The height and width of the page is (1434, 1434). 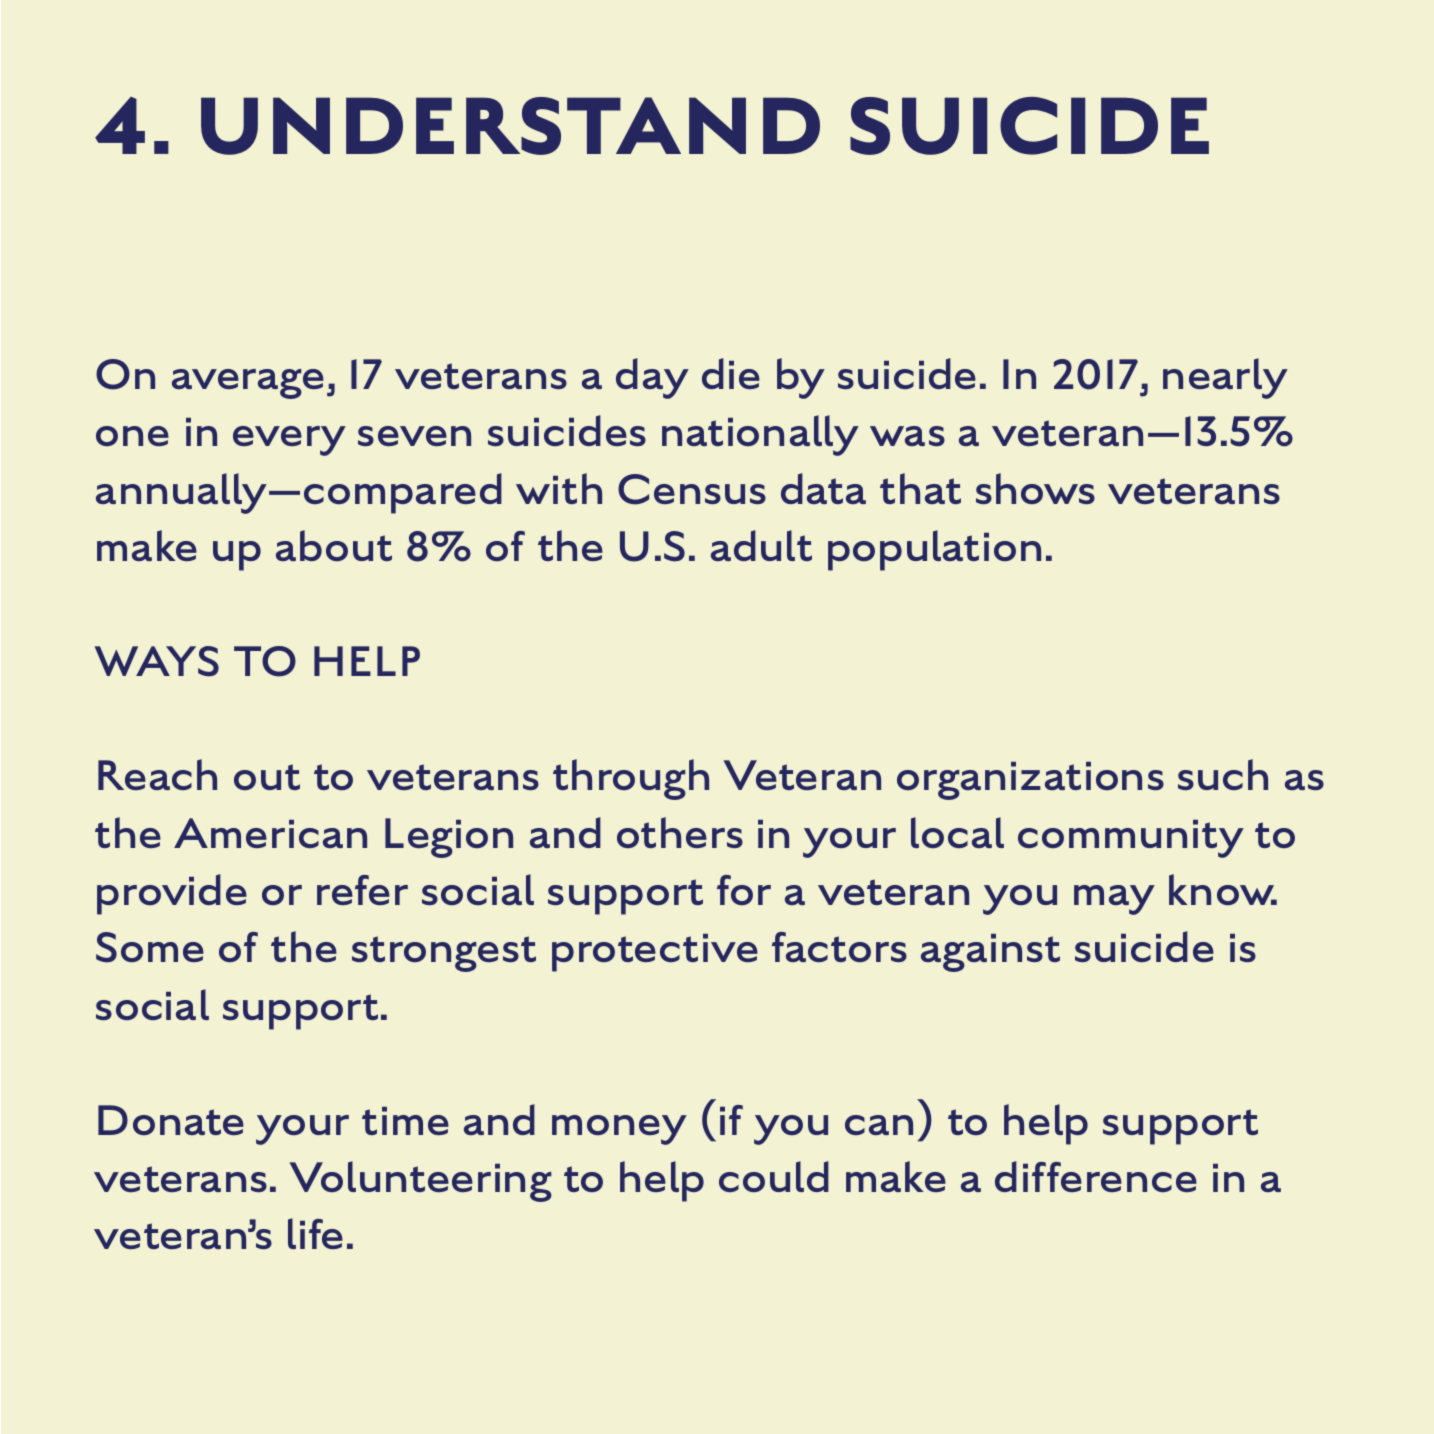 I want to click on life, so click(x=315, y=1233).
